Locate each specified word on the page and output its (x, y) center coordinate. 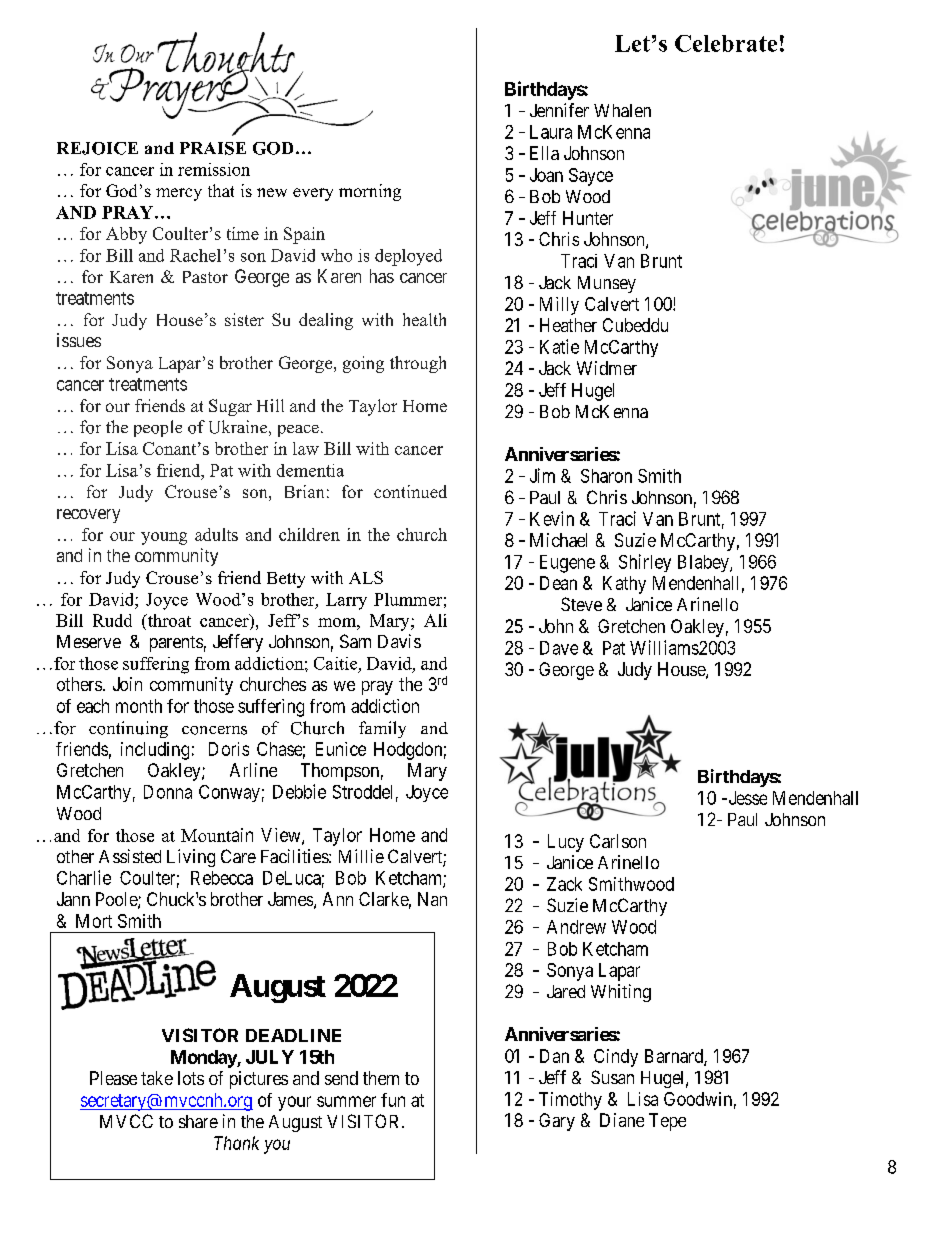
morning (370, 192)
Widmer (607, 368)
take (157, 1078)
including (155, 751)
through (418, 364)
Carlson (618, 841)
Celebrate (726, 43)
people (158, 428)
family (382, 729)
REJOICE (97, 148)
